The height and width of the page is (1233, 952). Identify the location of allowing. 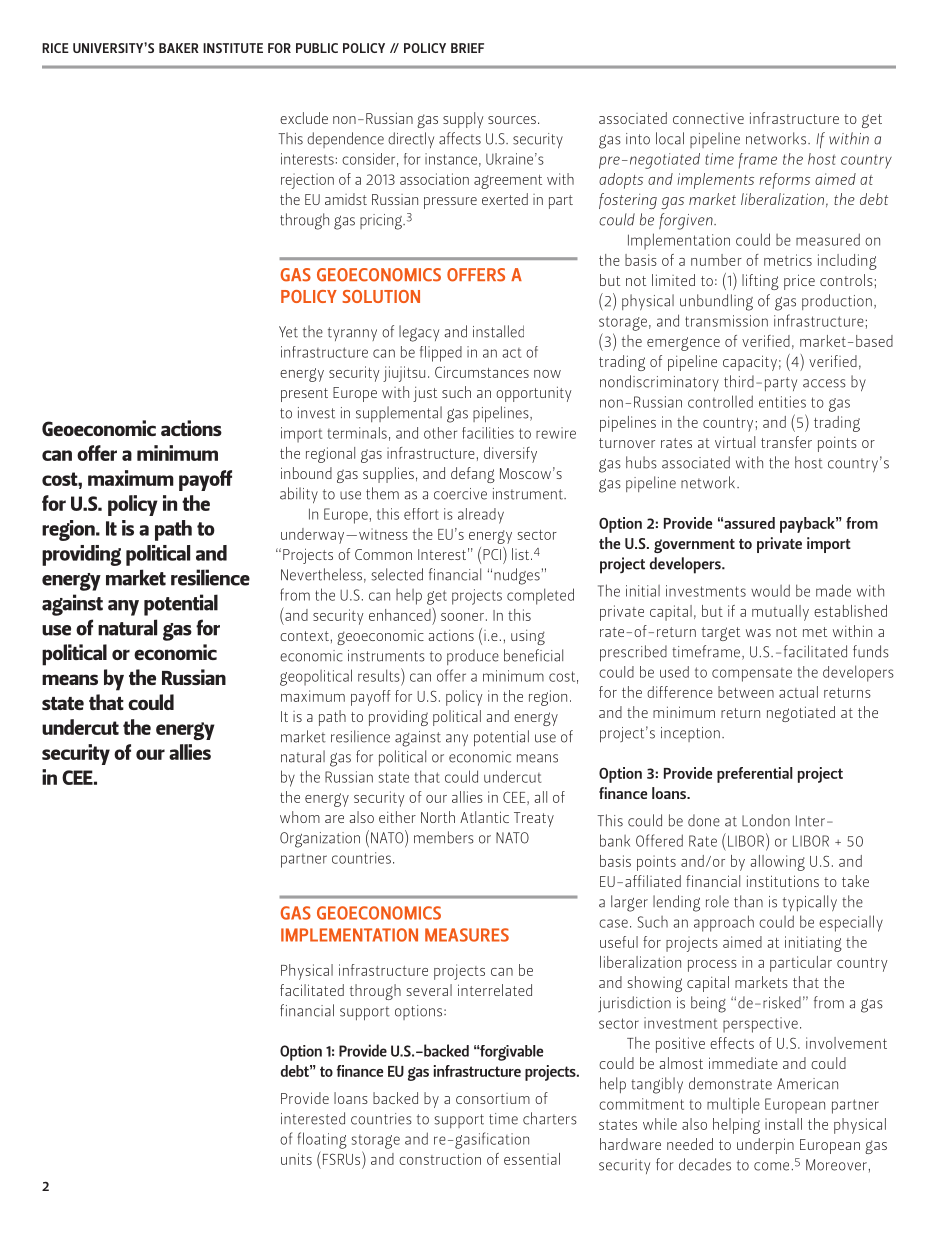
(778, 863).
